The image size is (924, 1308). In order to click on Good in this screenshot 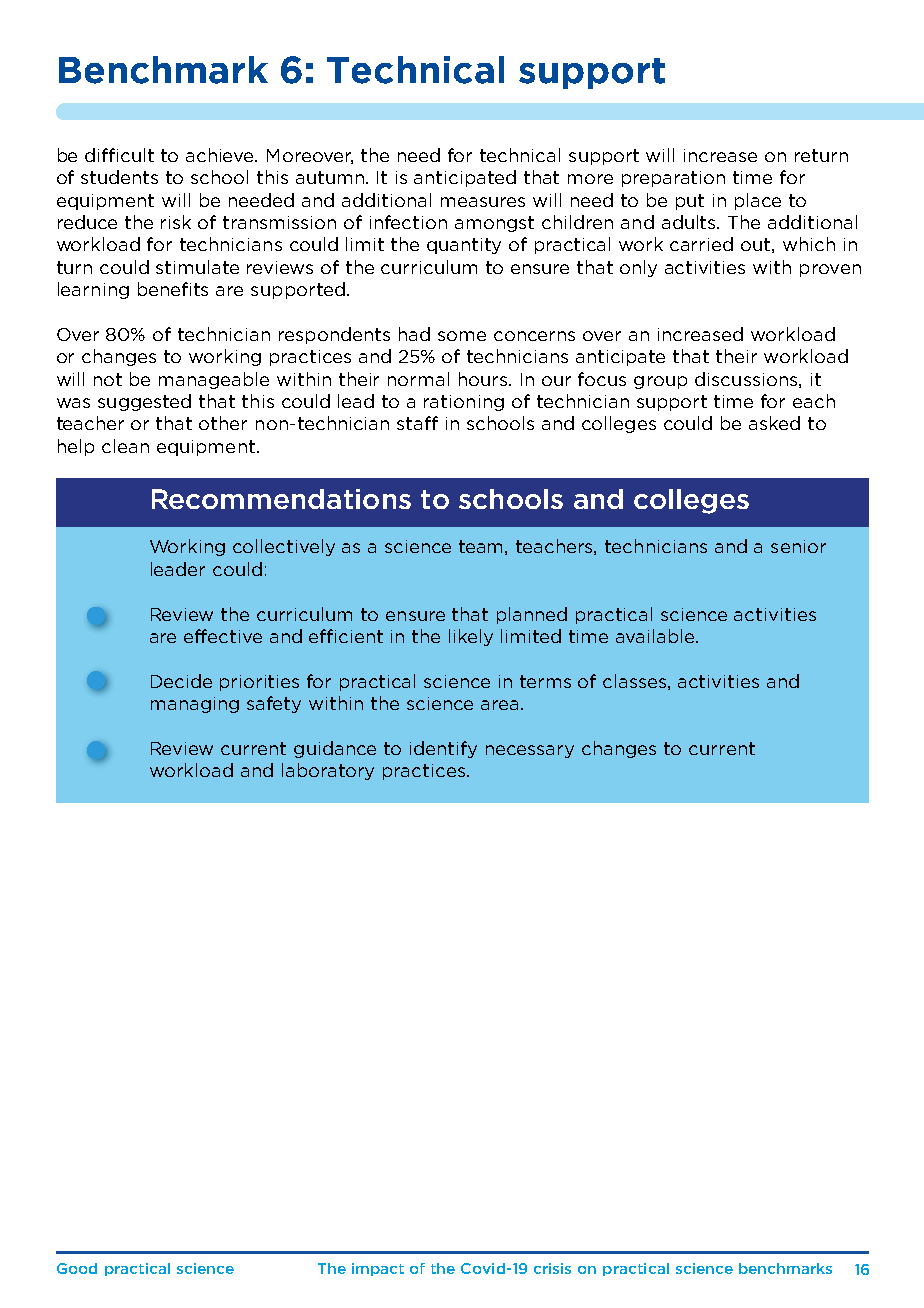, I will do `click(77, 1268)`.
